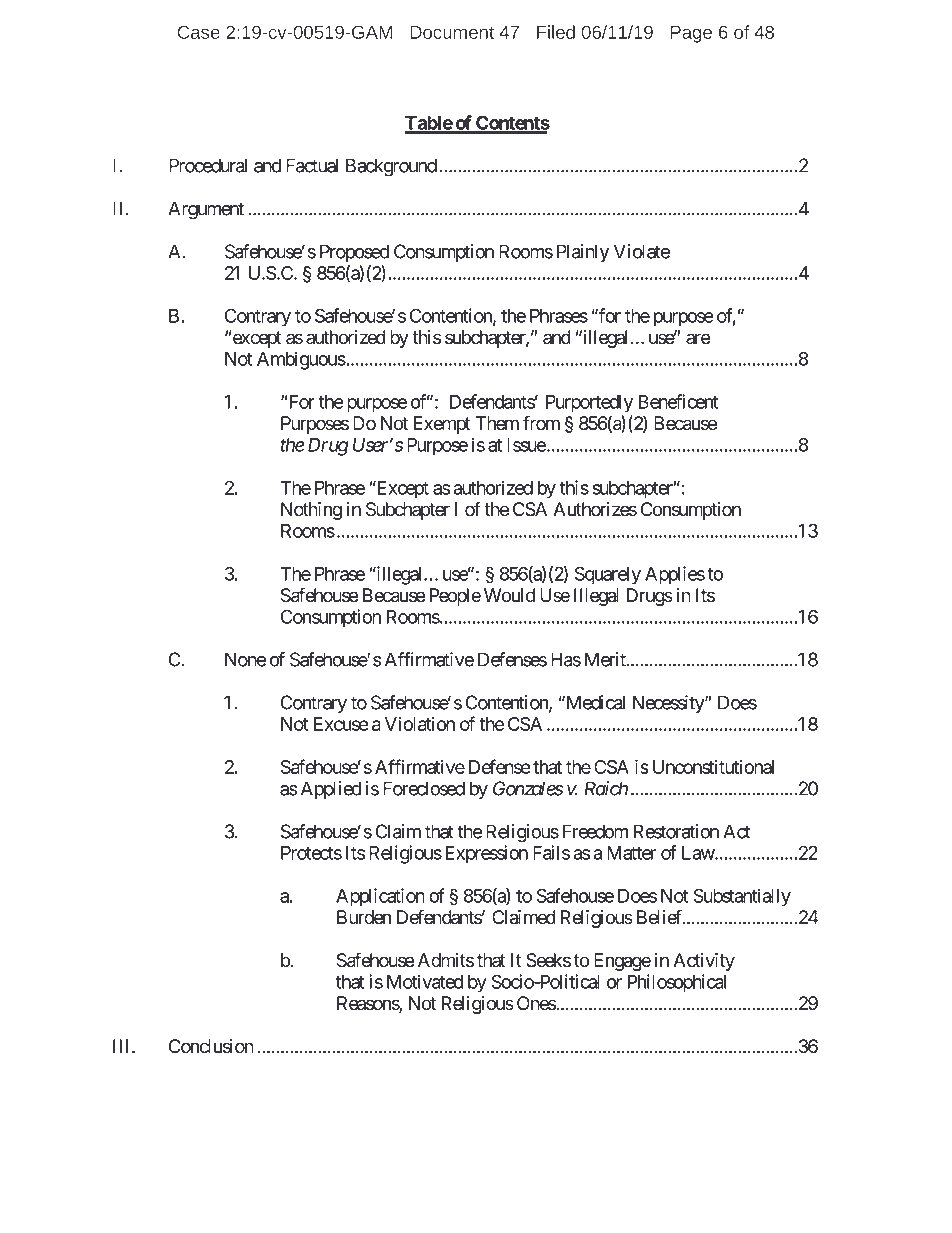  Describe the element at coordinates (331, 790) in the screenshot. I see `Applied` at that location.
